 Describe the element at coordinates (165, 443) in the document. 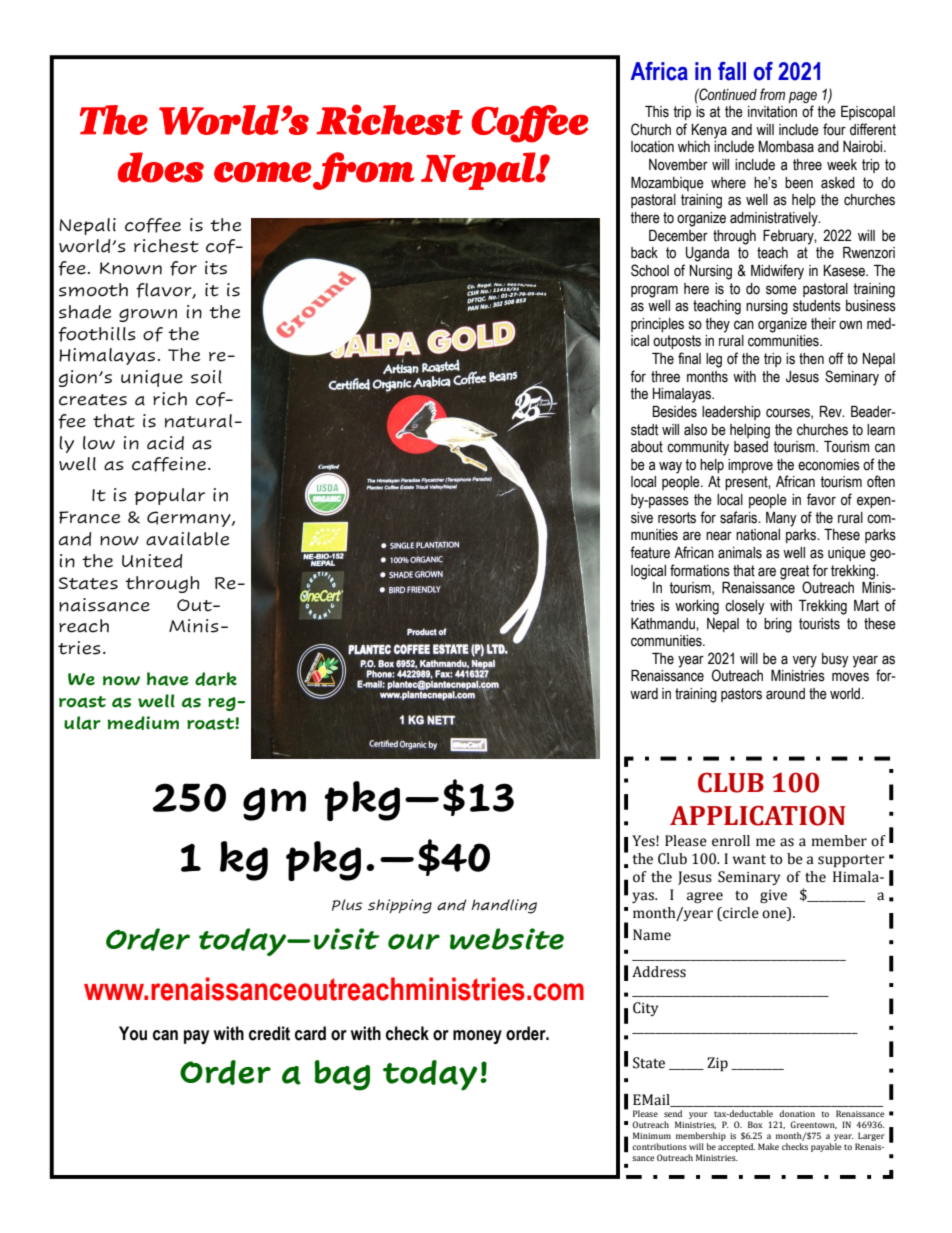

I see `acid` at that location.
